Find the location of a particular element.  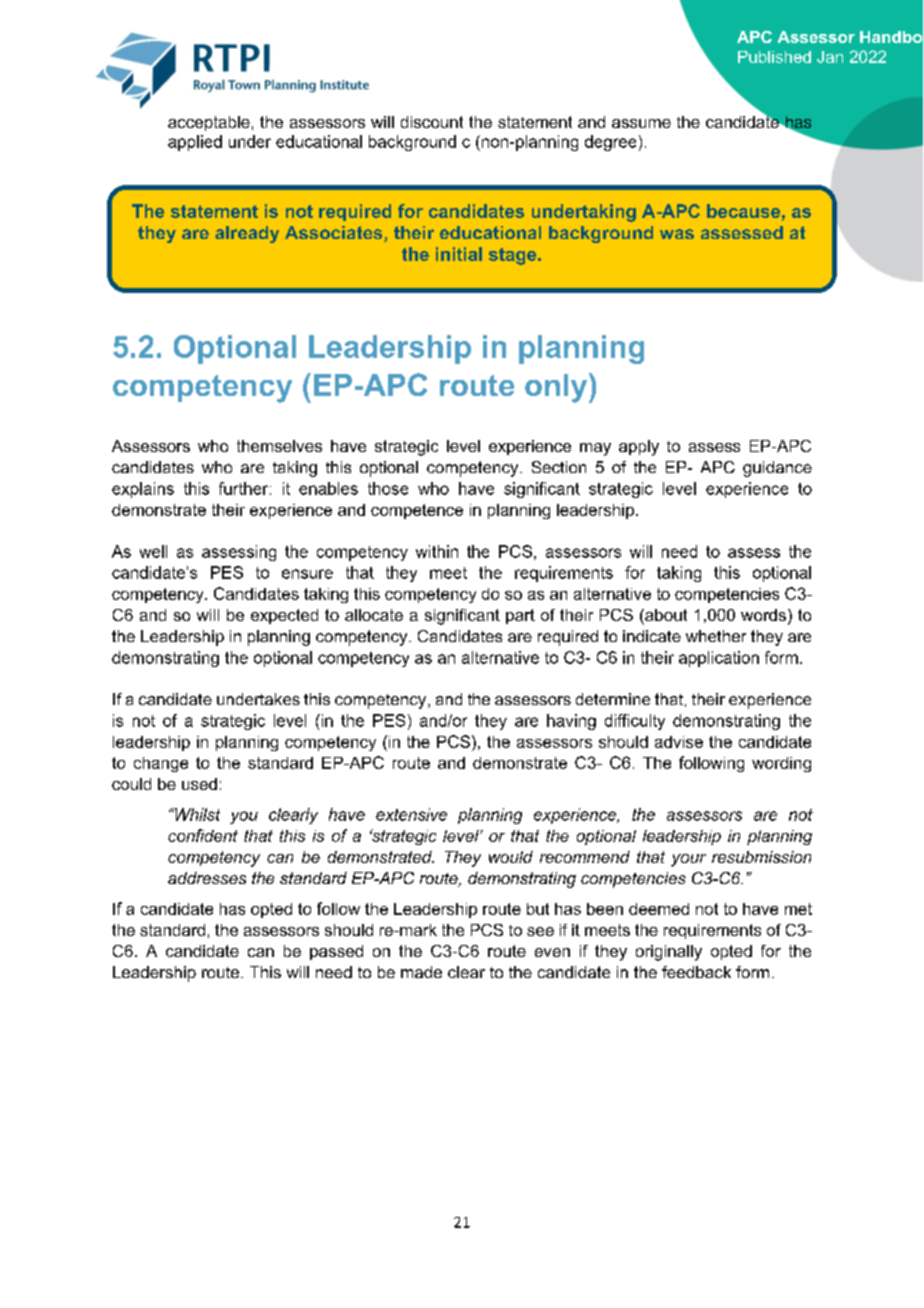

part is located at coordinates (520, 616).
